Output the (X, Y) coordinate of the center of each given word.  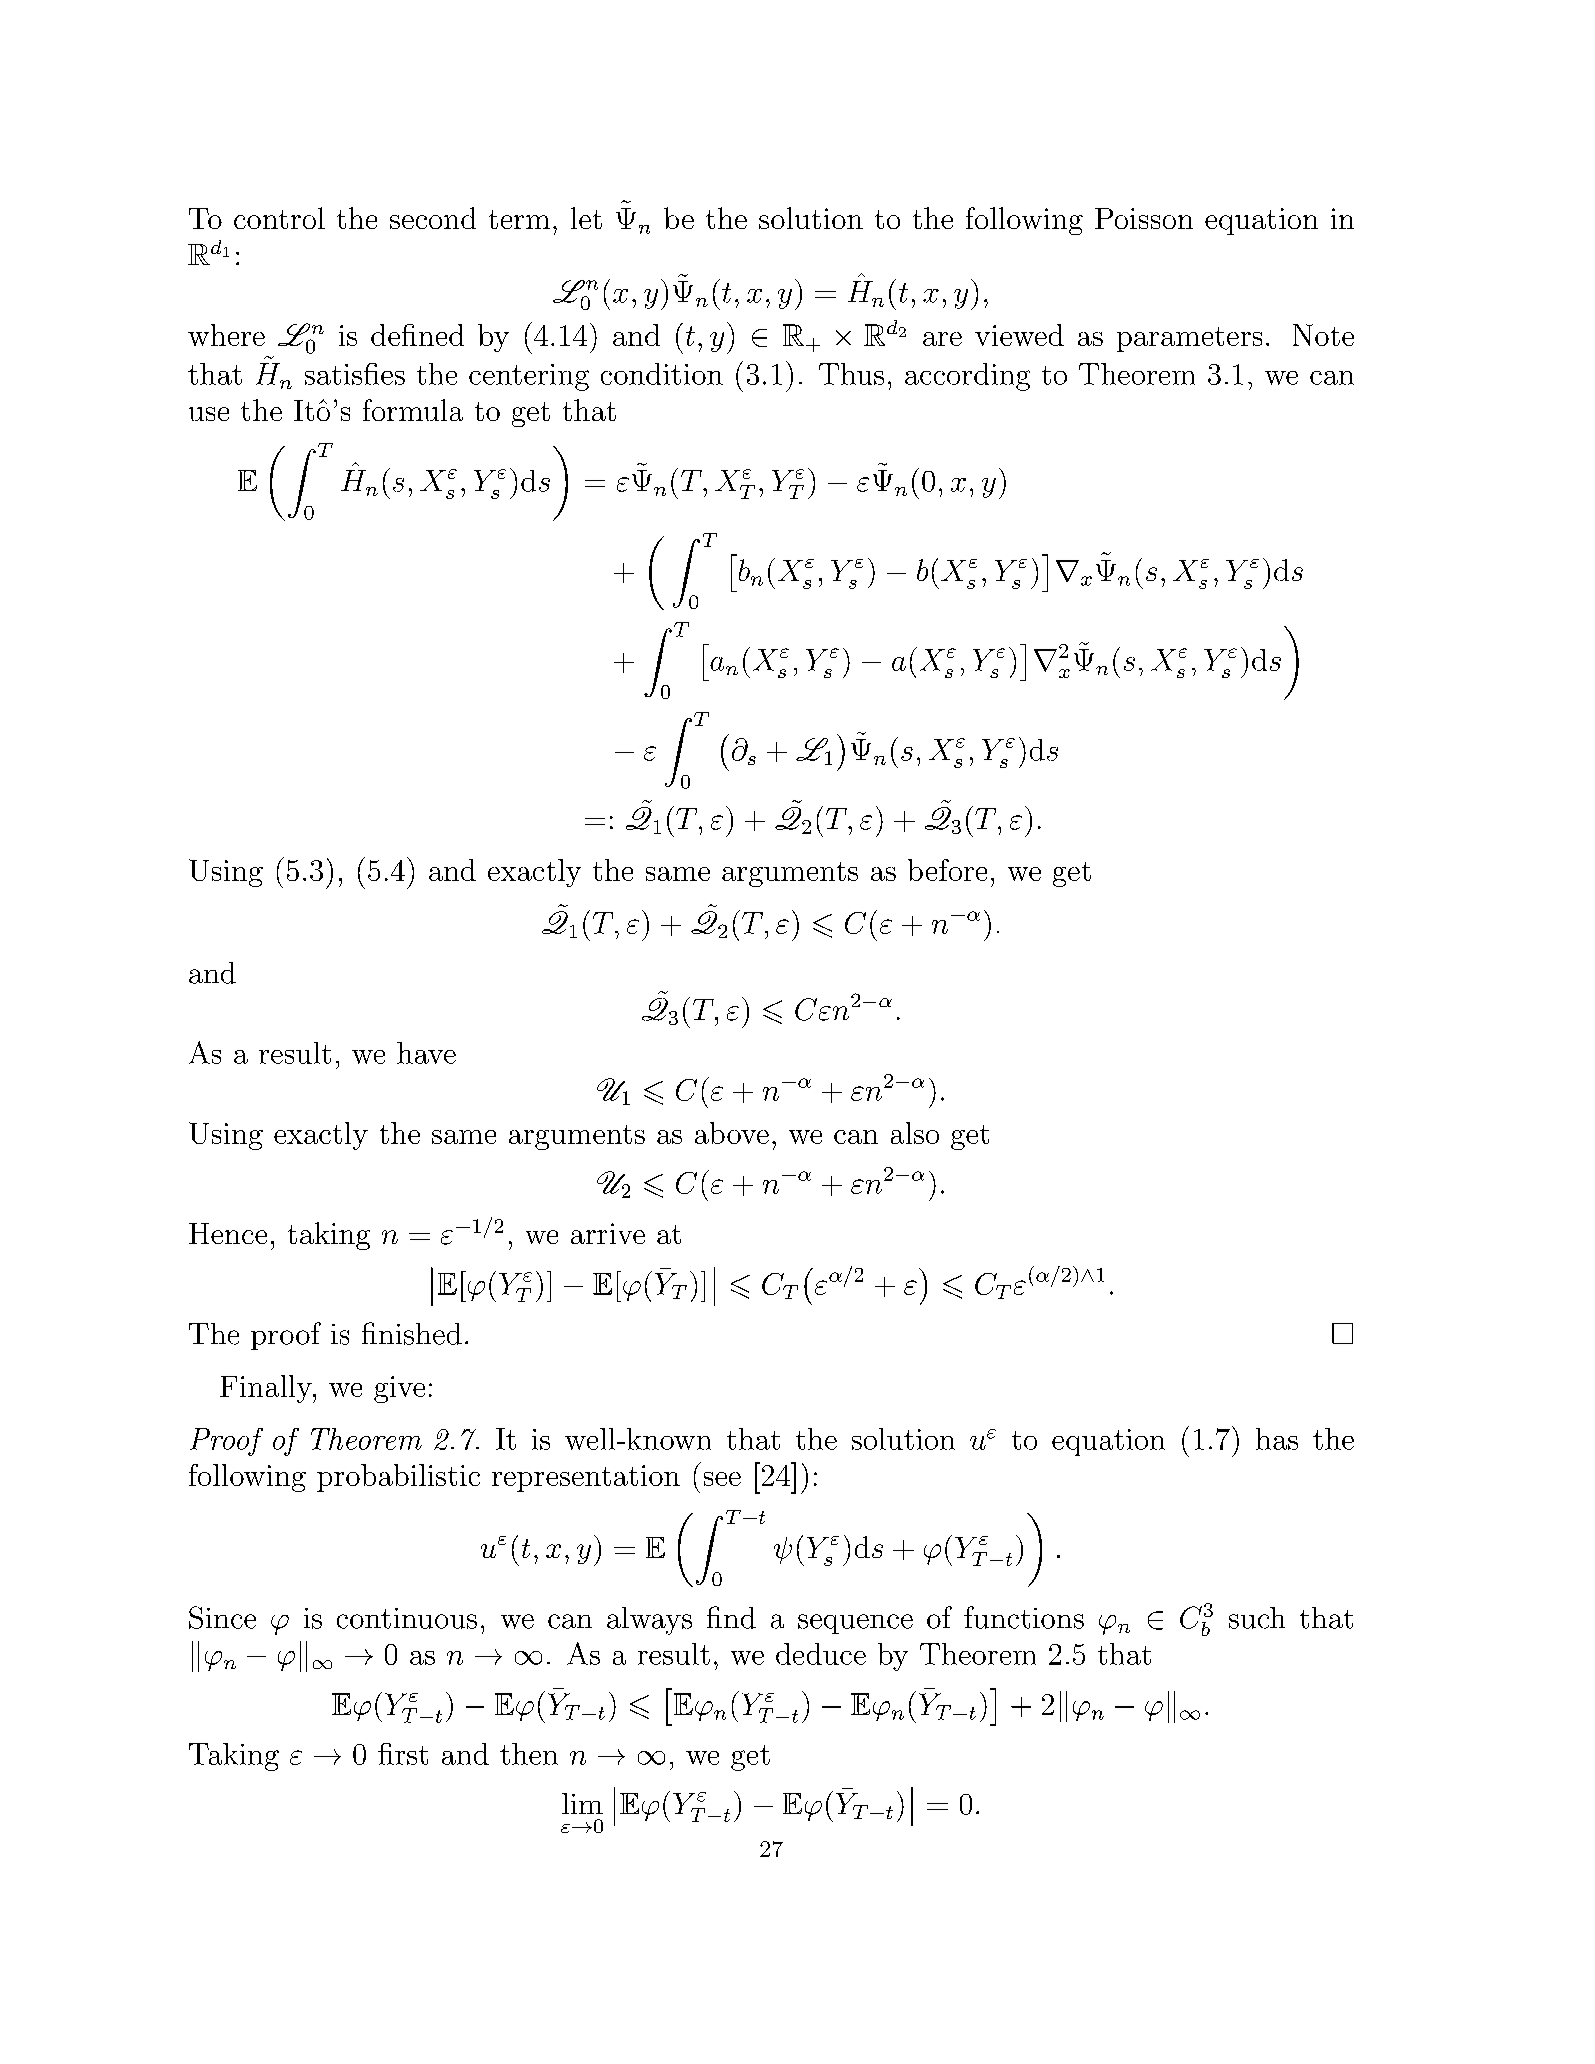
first (403, 1754)
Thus (851, 374)
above (732, 1133)
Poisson (1144, 218)
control (279, 218)
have (426, 1053)
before (947, 870)
